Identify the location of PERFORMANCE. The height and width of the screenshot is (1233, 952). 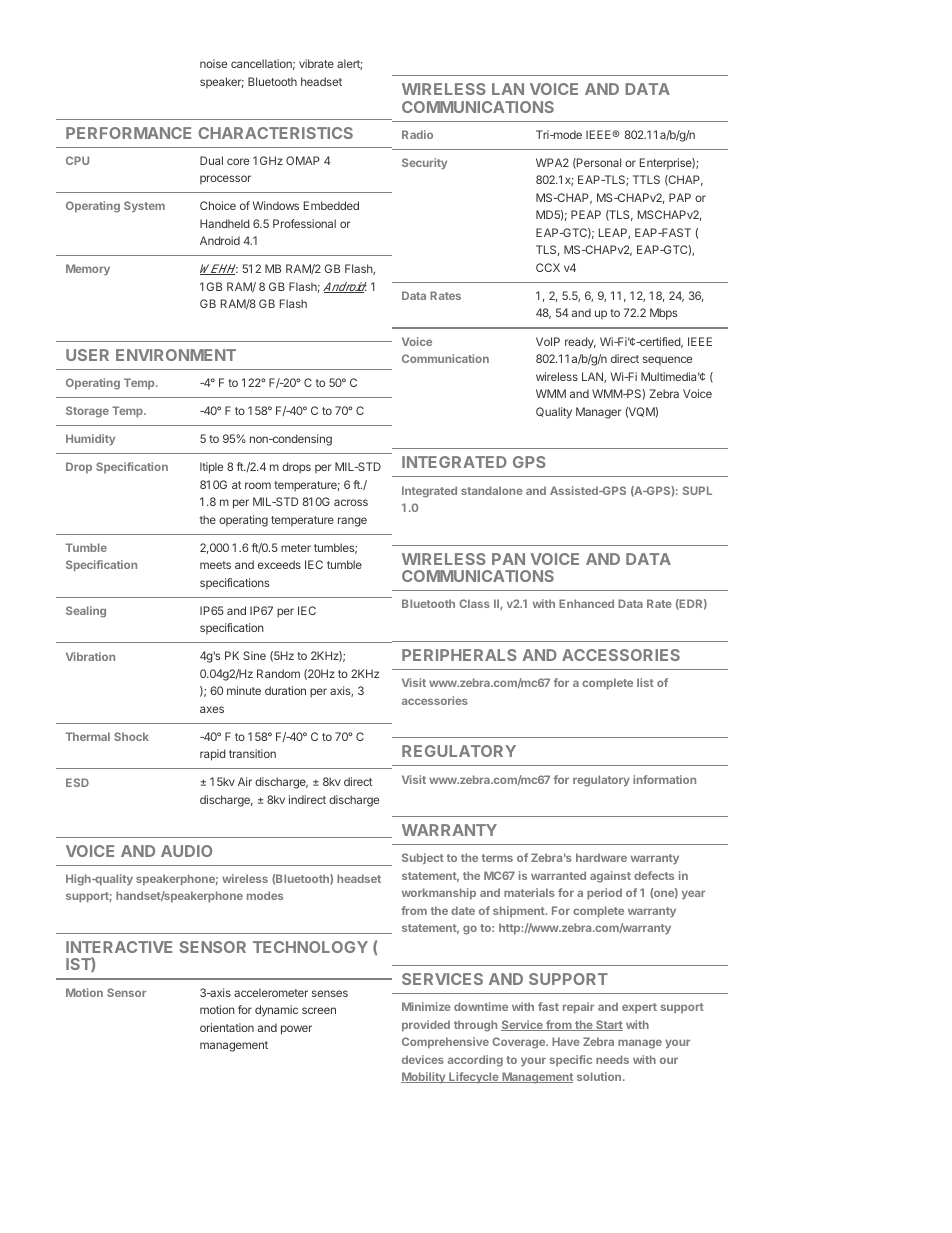
(128, 133).
